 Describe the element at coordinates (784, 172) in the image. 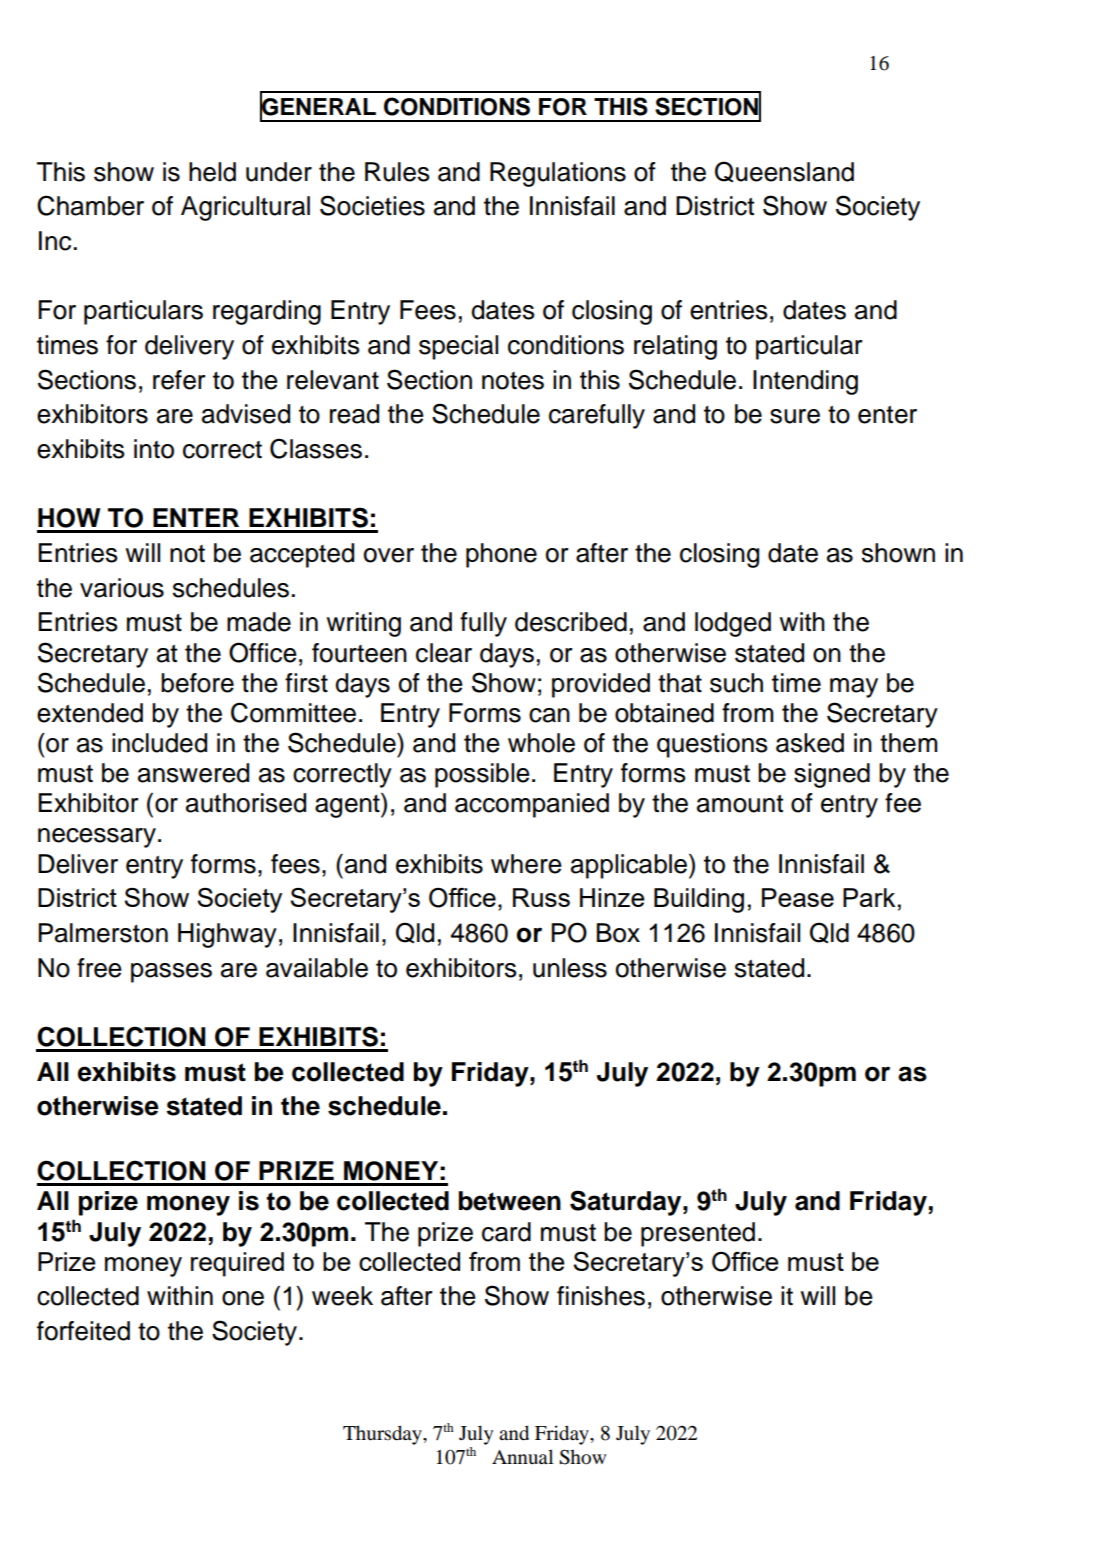

I see `Queensland` at that location.
